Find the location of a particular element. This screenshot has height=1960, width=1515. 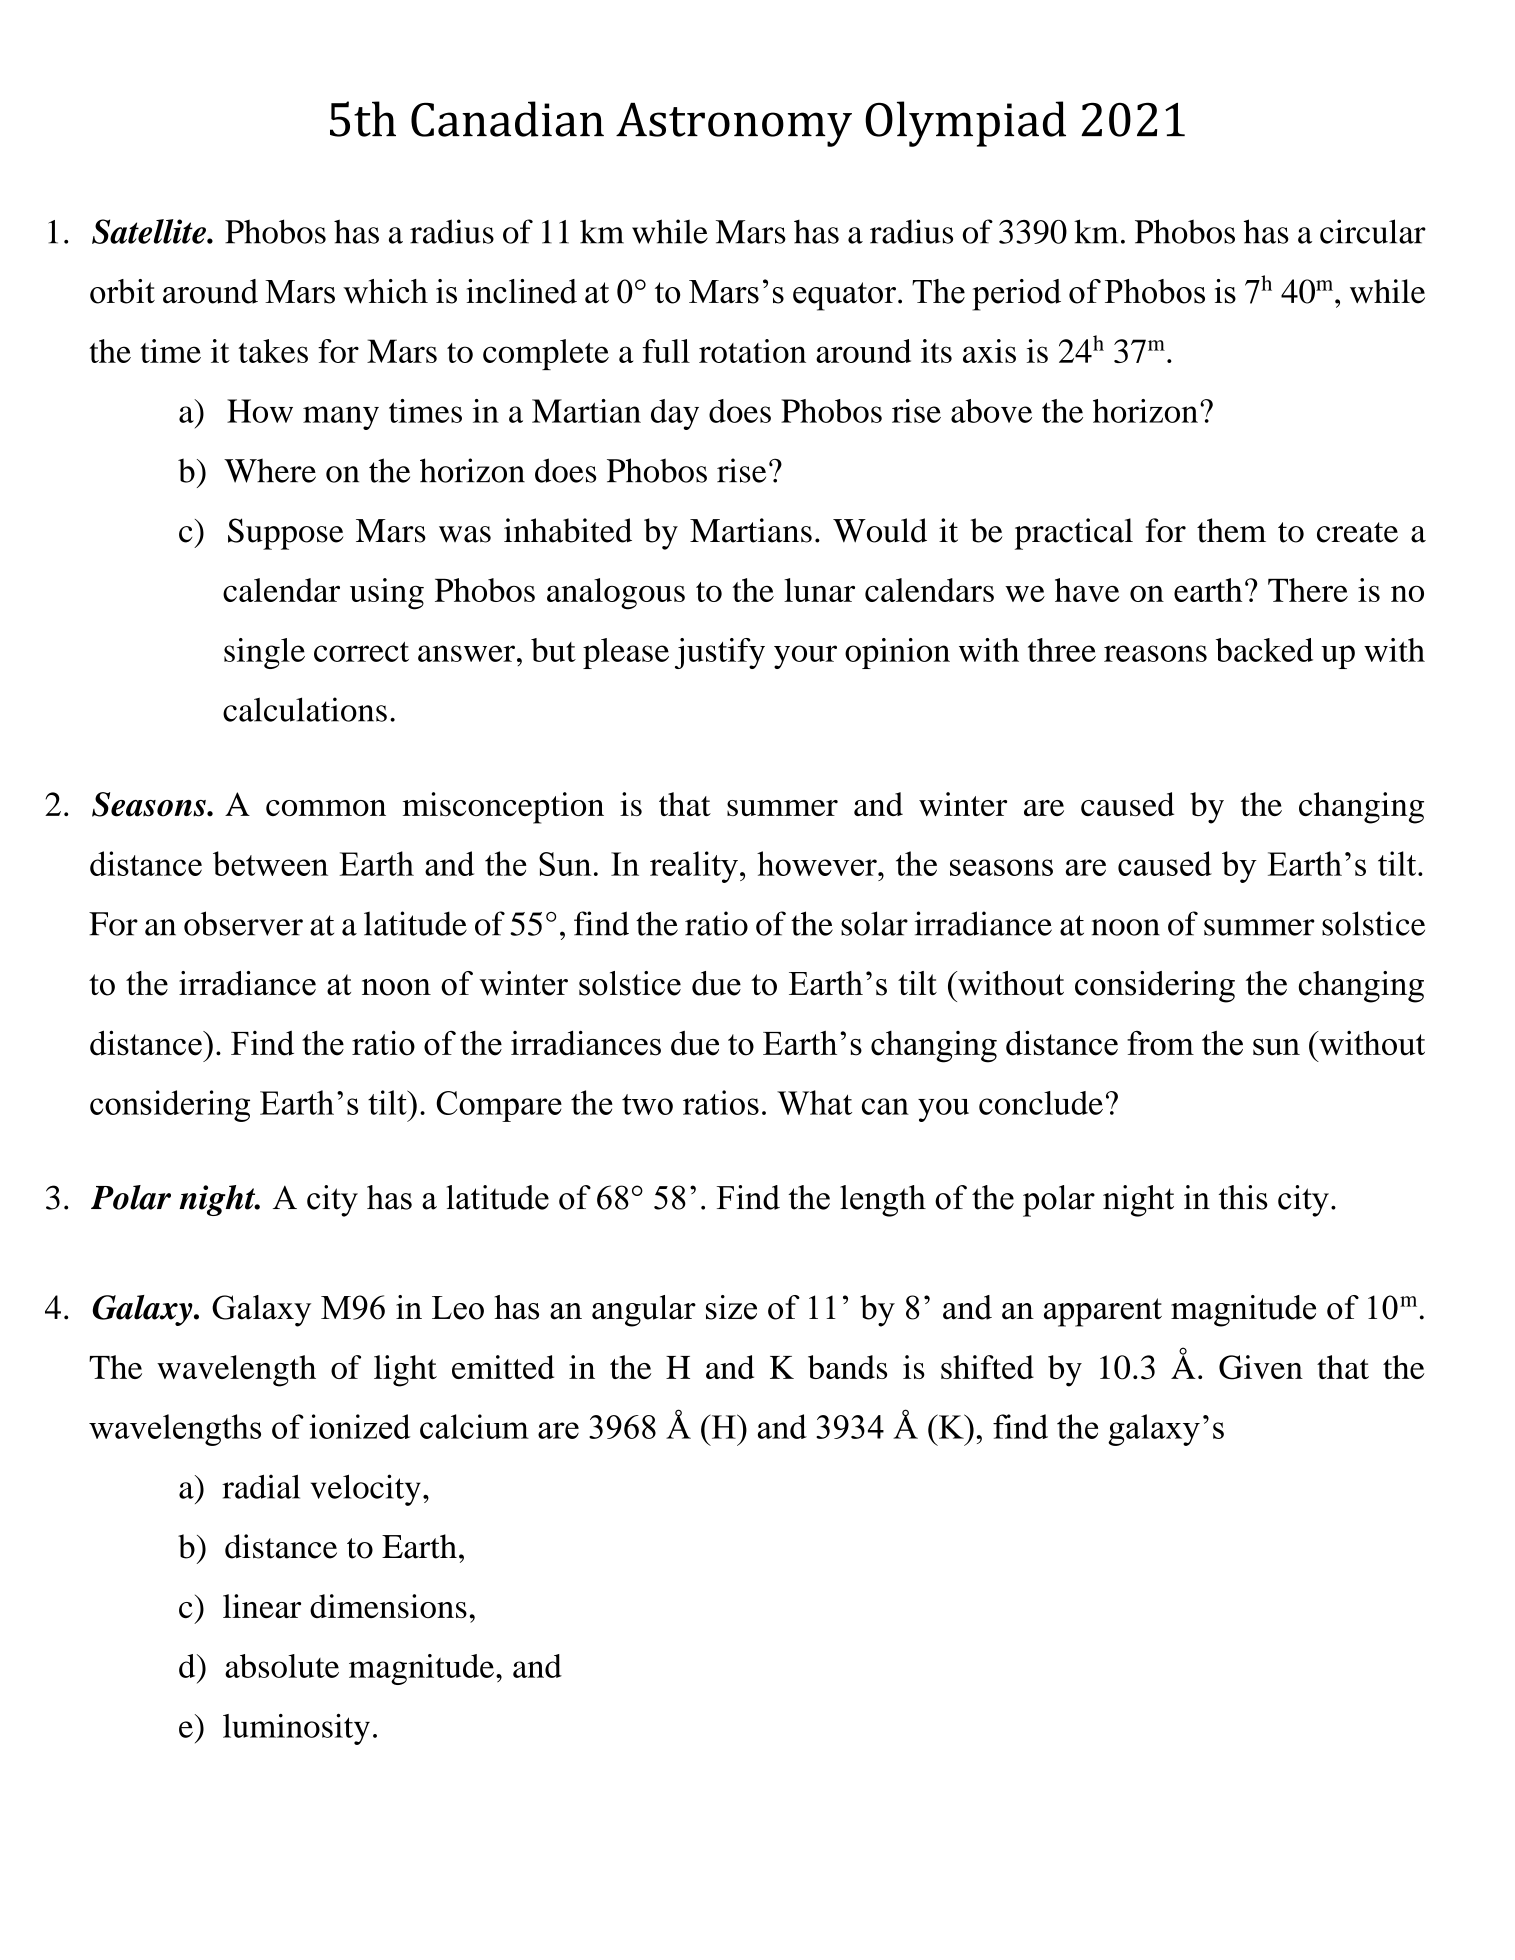

Given is located at coordinates (1261, 1367).
